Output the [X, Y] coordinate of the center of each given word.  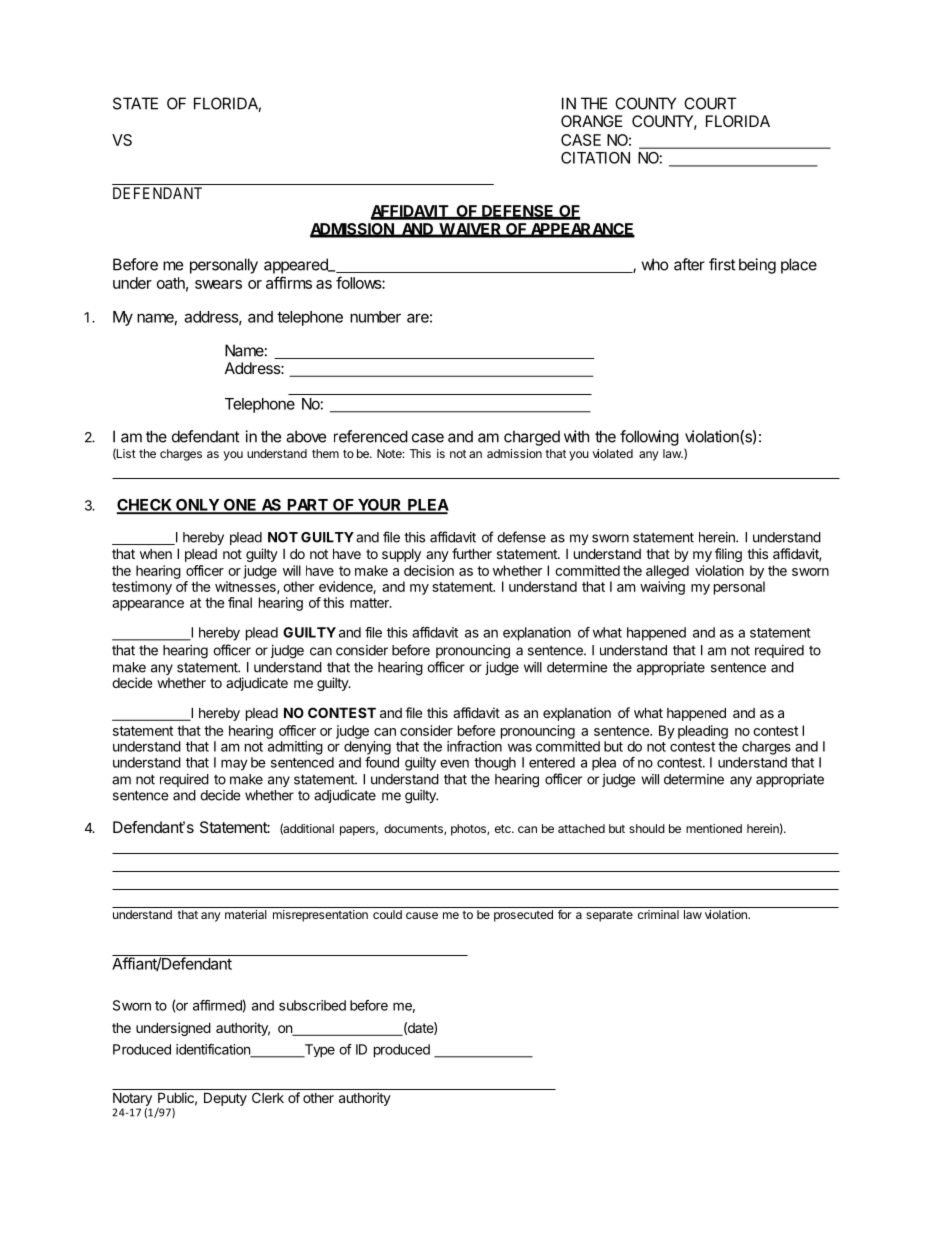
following [649, 438]
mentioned [714, 828]
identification [214, 1050]
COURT [710, 103]
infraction [474, 746]
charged [532, 438]
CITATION [595, 158]
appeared [297, 266]
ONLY [197, 506]
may [234, 765]
